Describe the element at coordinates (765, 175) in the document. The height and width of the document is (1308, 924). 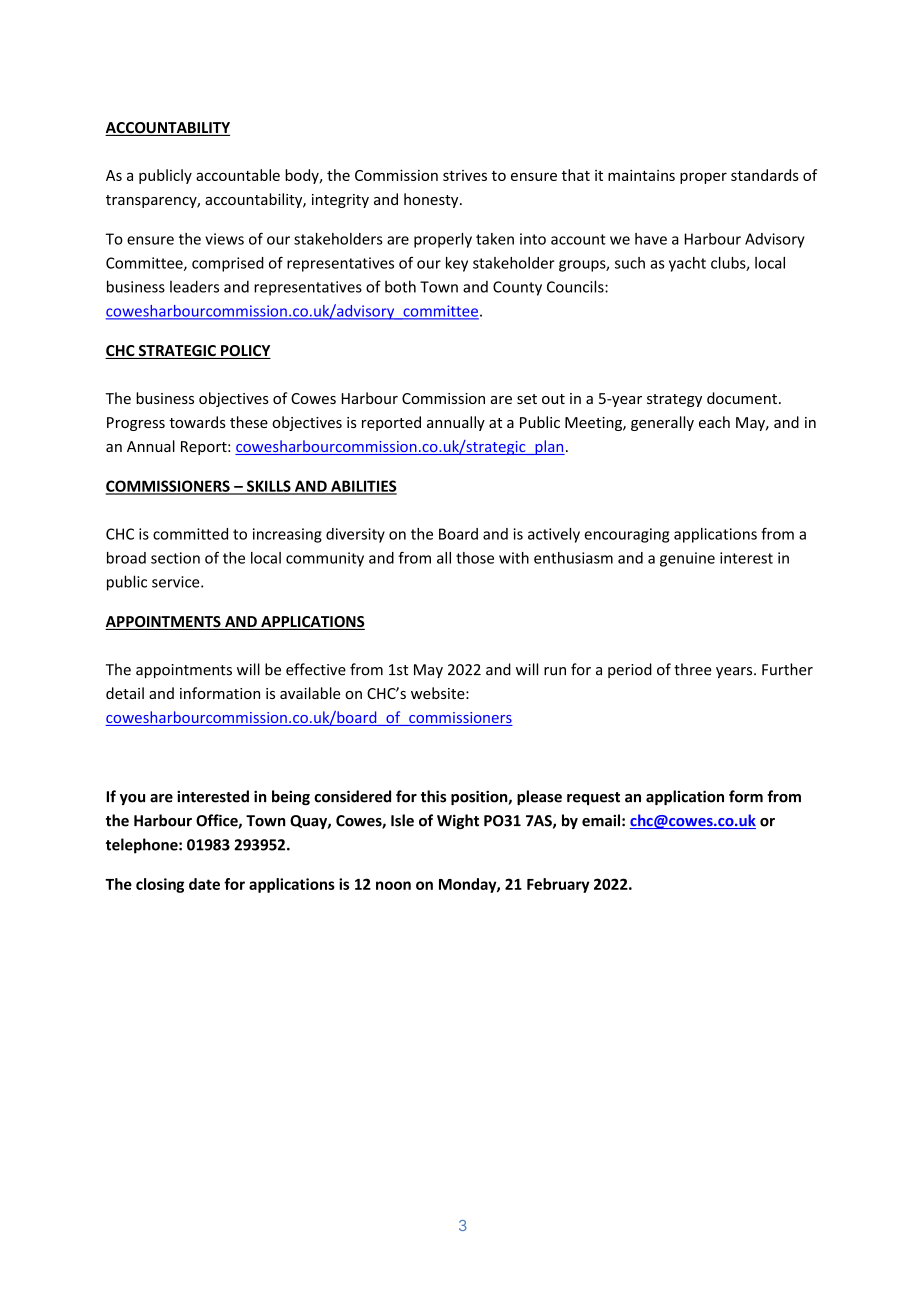
I see `standards` at that location.
